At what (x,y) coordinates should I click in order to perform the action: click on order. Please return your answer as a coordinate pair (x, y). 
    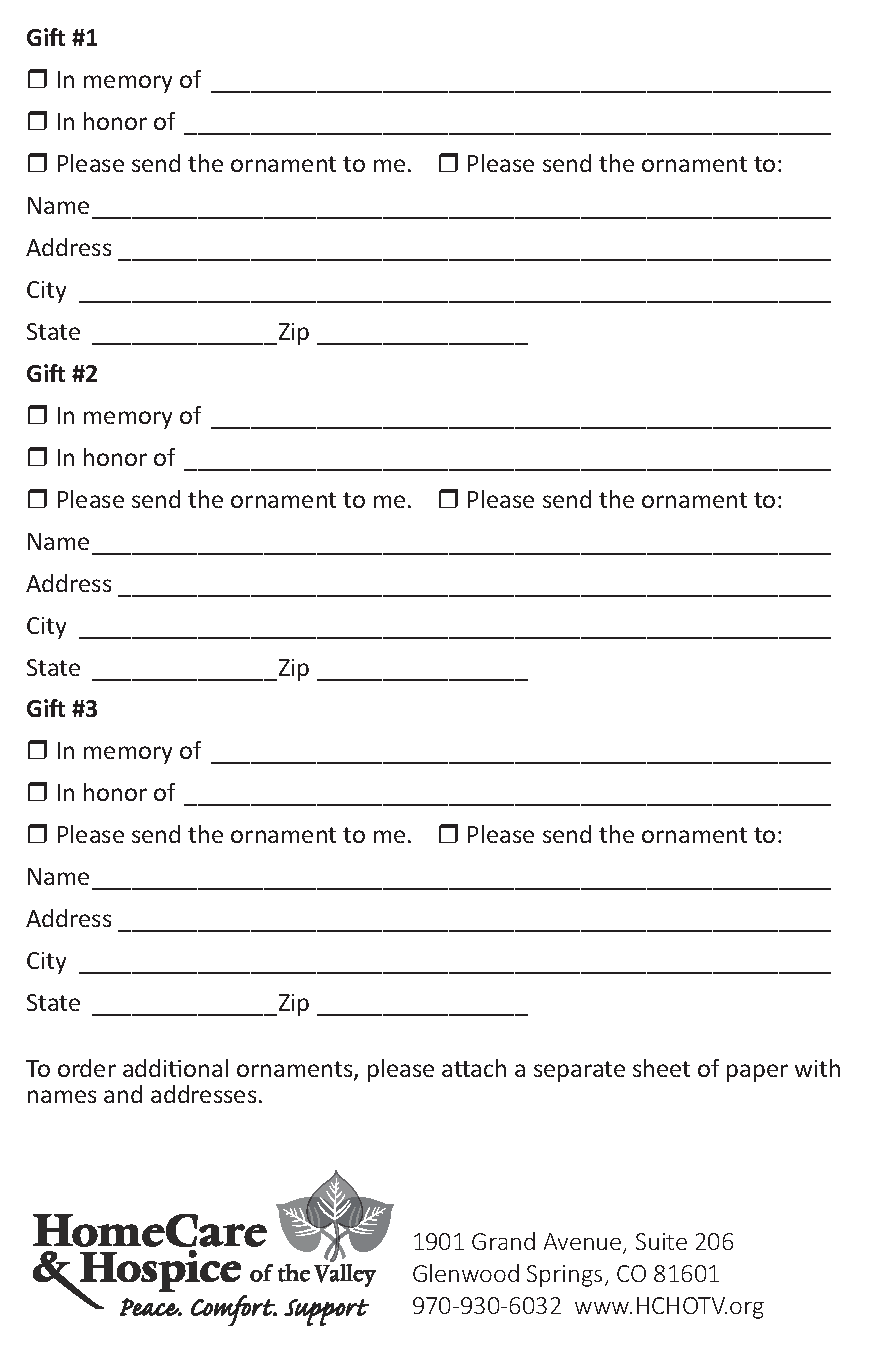
    Looking at the image, I should click on (87, 1068).
